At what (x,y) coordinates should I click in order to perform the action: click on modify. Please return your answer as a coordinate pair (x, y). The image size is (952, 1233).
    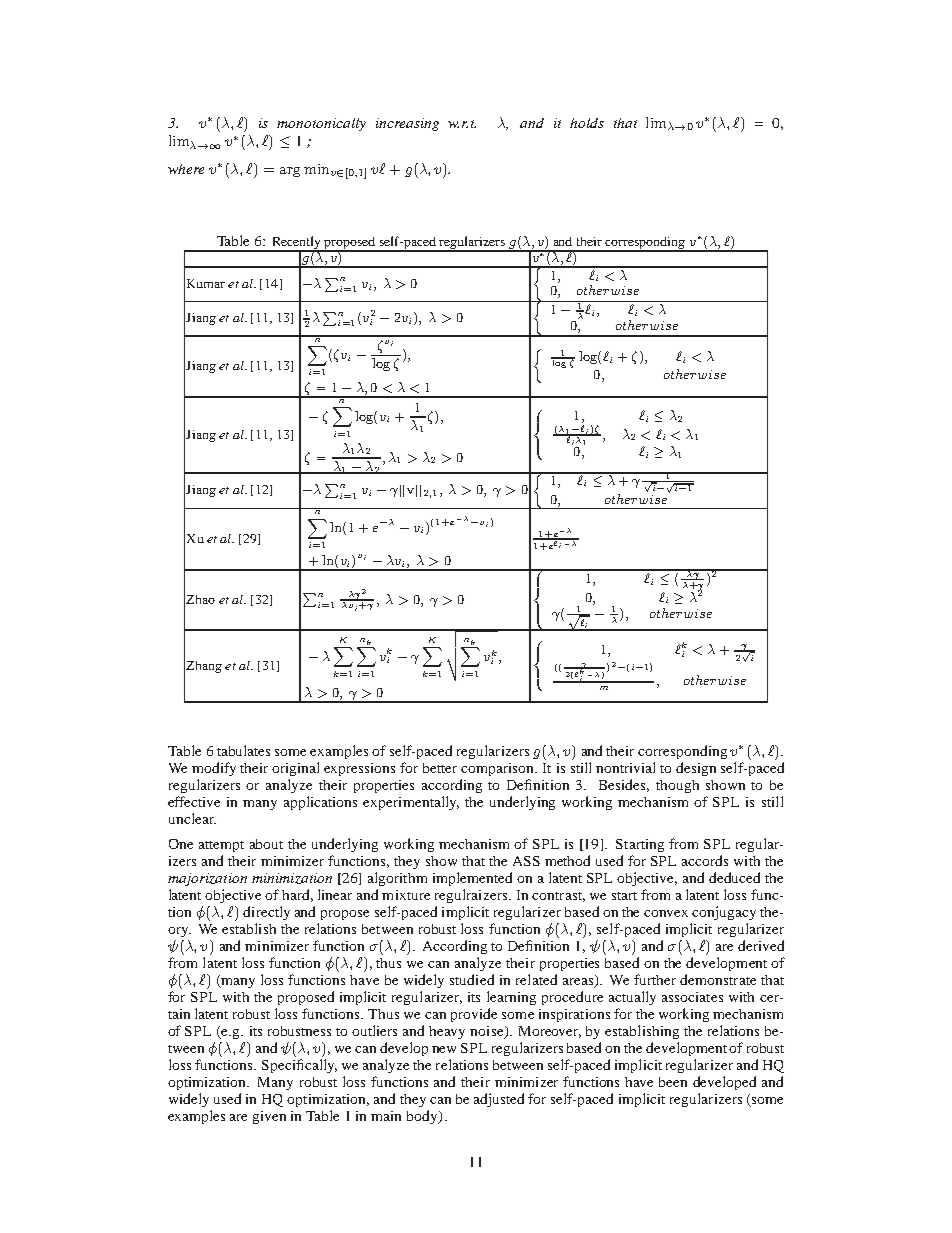
    Looking at the image, I should click on (214, 769).
